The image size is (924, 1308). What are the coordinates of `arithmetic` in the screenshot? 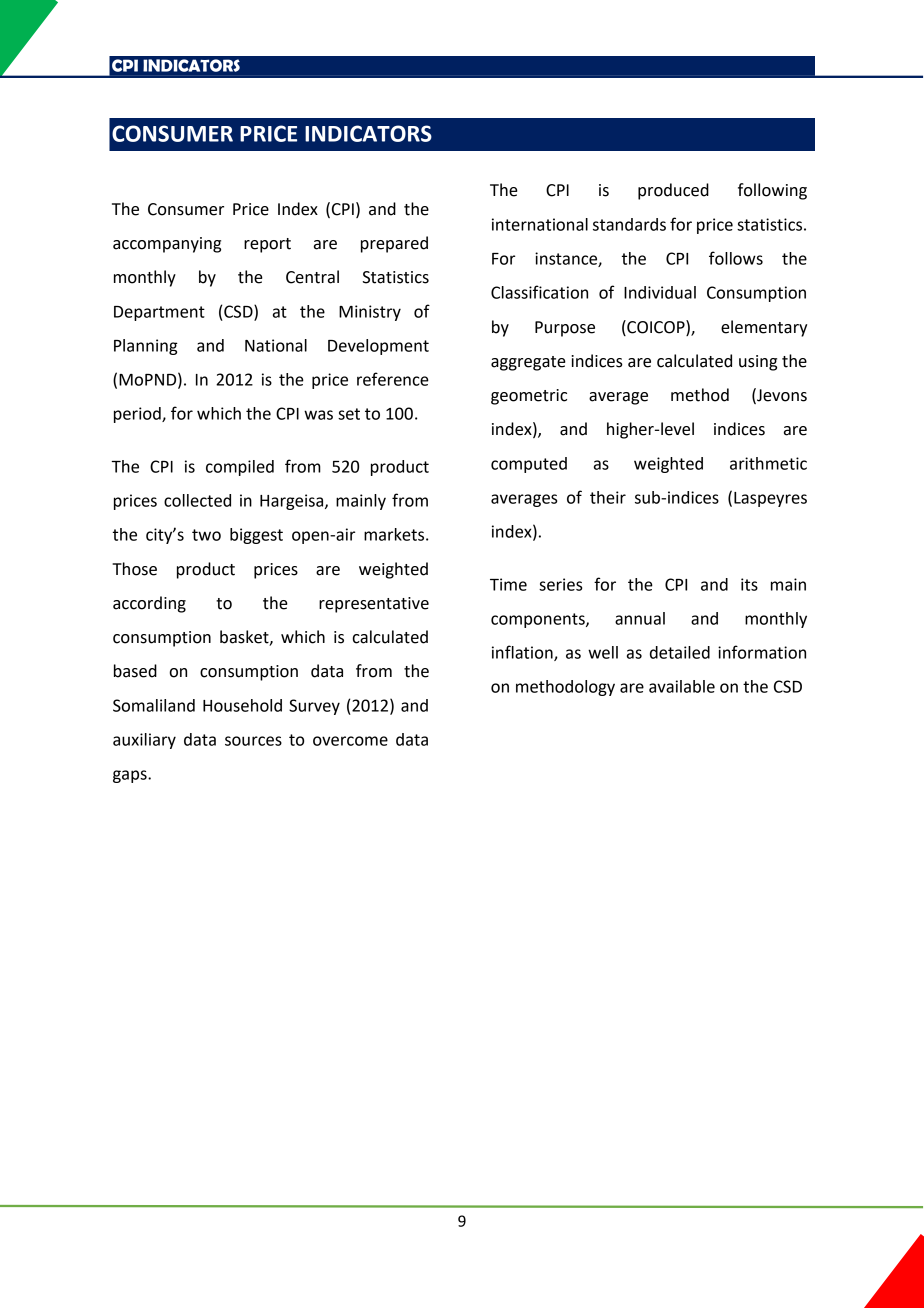 It's located at (768, 463).
